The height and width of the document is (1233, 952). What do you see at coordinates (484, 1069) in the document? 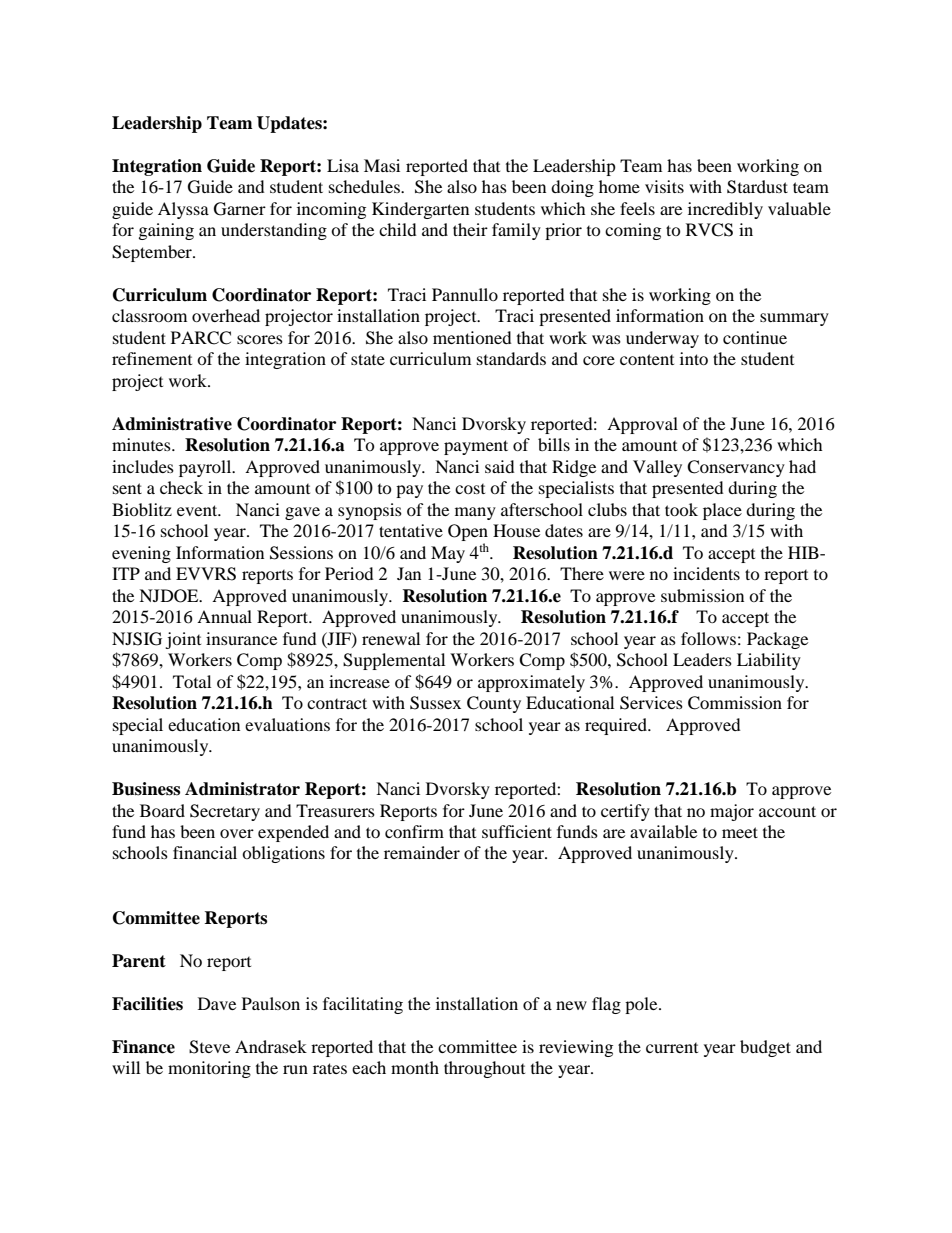
I see `throughout` at bounding box center [484, 1069].
